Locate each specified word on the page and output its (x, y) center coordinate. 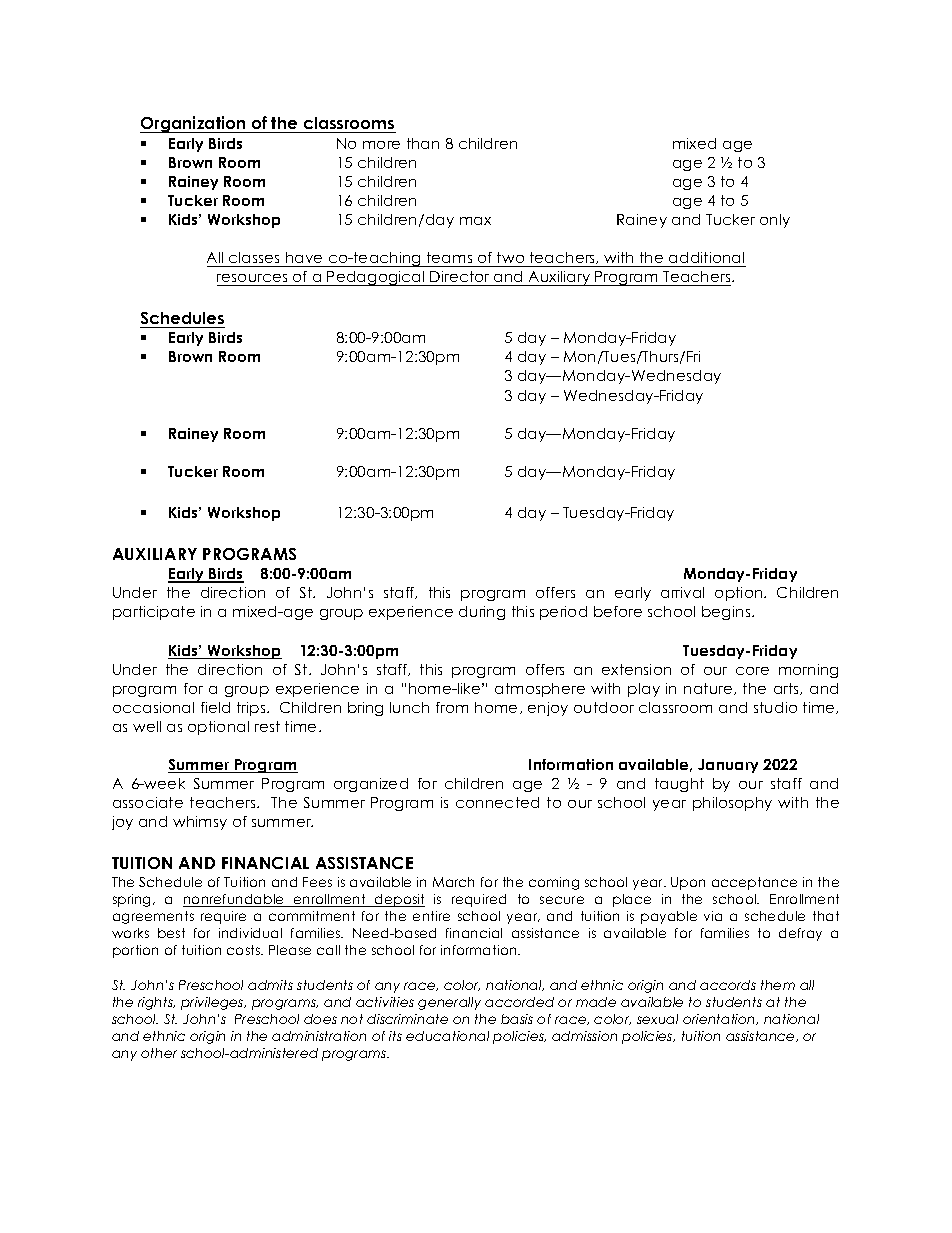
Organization (194, 124)
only (775, 221)
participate (154, 613)
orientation (720, 1019)
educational (447, 1036)
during (482, 613)
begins (727, 613)
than (423, 143)
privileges (213, 1003)
